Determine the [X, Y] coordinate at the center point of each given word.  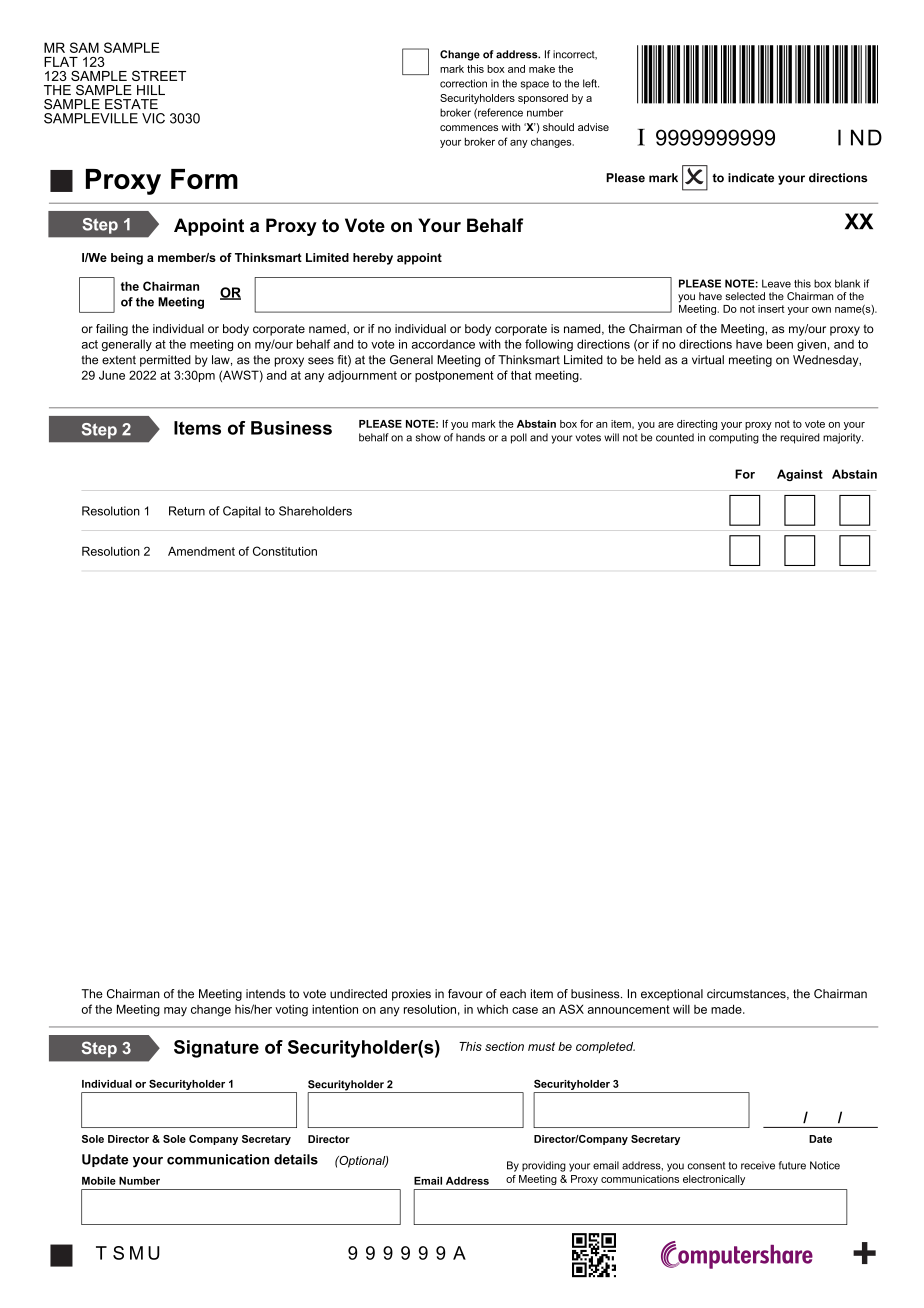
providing [544, 1166]
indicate [751, 178]
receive [758, 1165]
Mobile [99, 1181]
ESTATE [131, 104]
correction [463, 83]
